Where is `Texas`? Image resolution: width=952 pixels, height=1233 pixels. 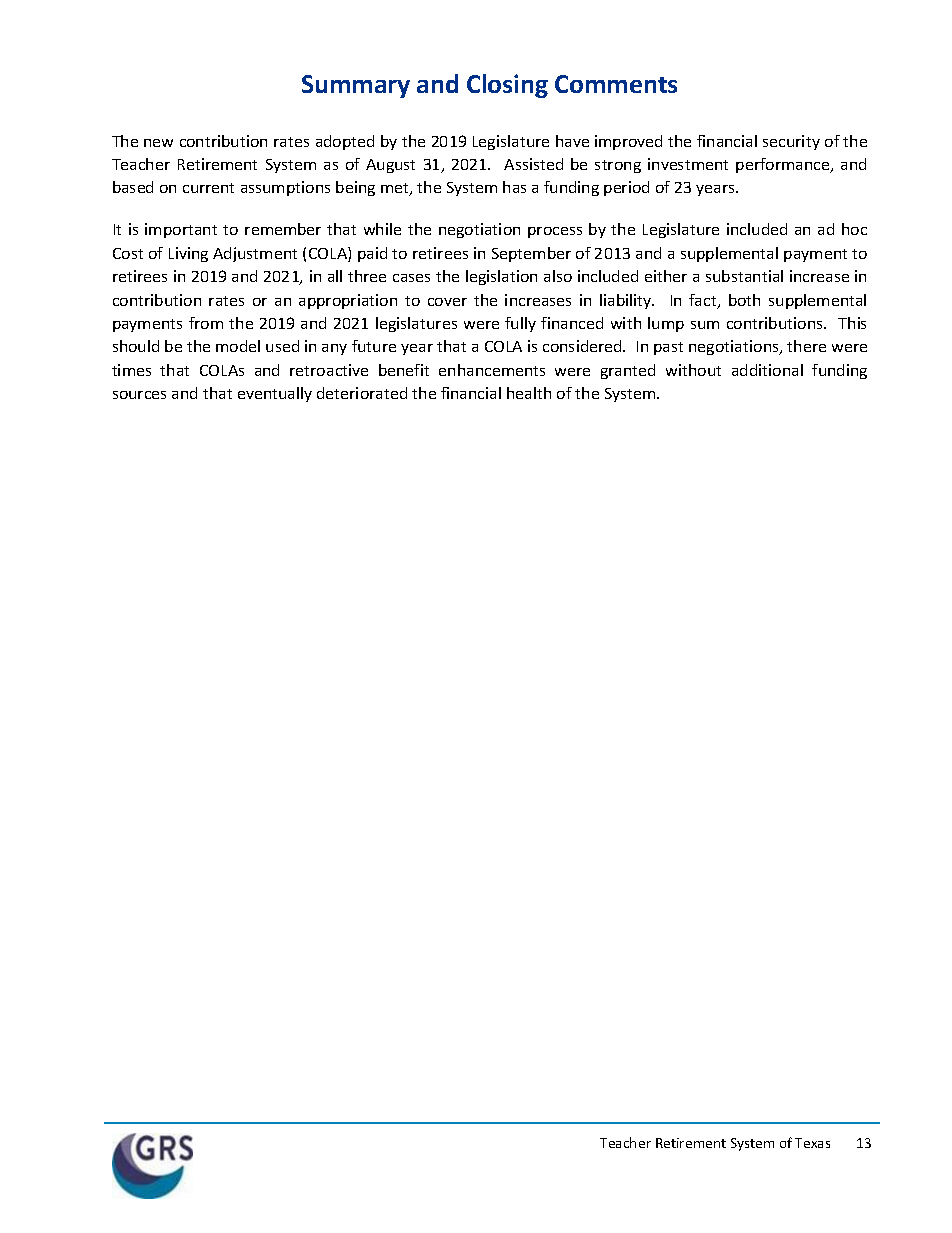
Texas is located at coordinates (812, 1143).
